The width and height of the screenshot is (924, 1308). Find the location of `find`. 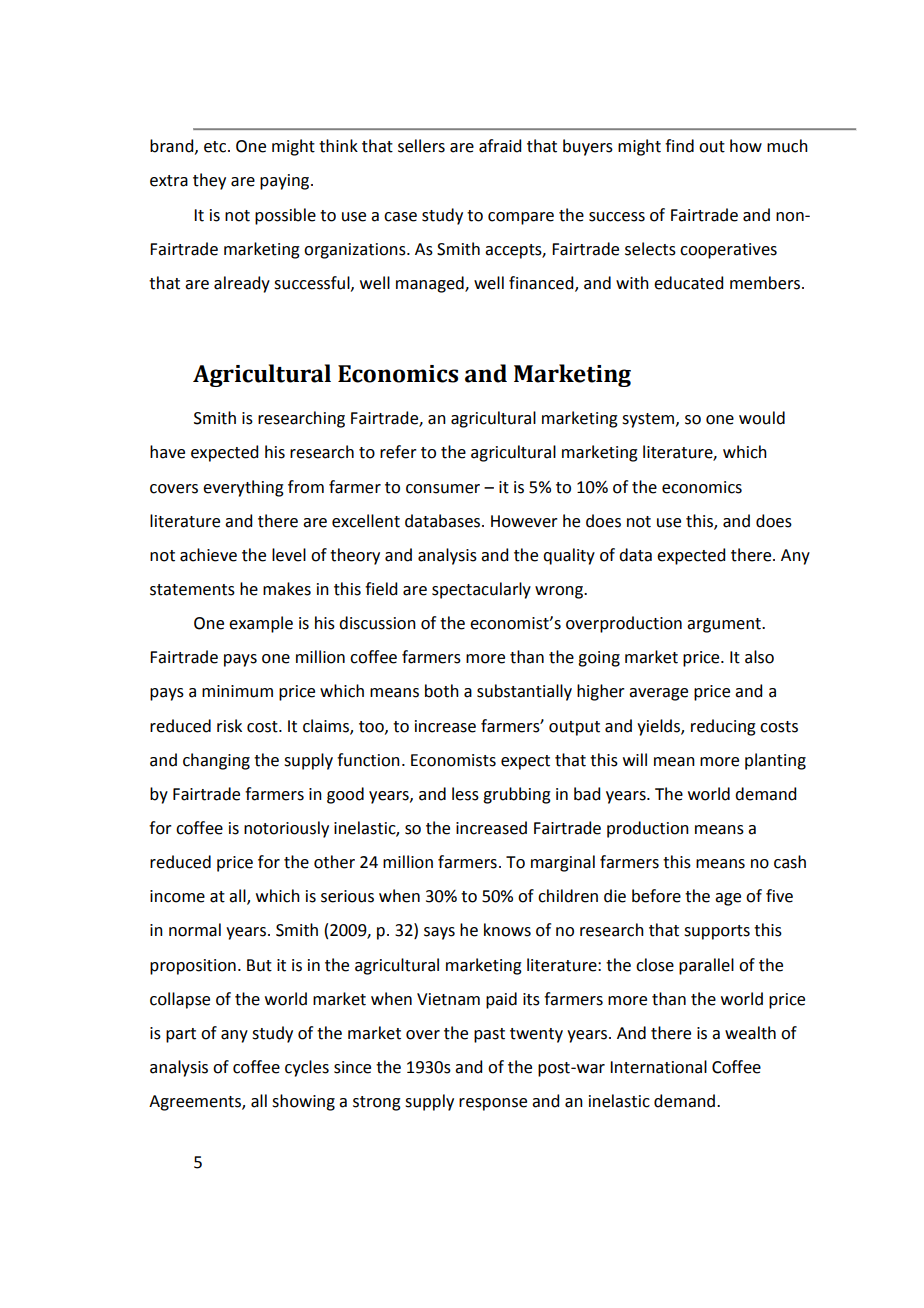

find is located at coordinates (679, 146).
